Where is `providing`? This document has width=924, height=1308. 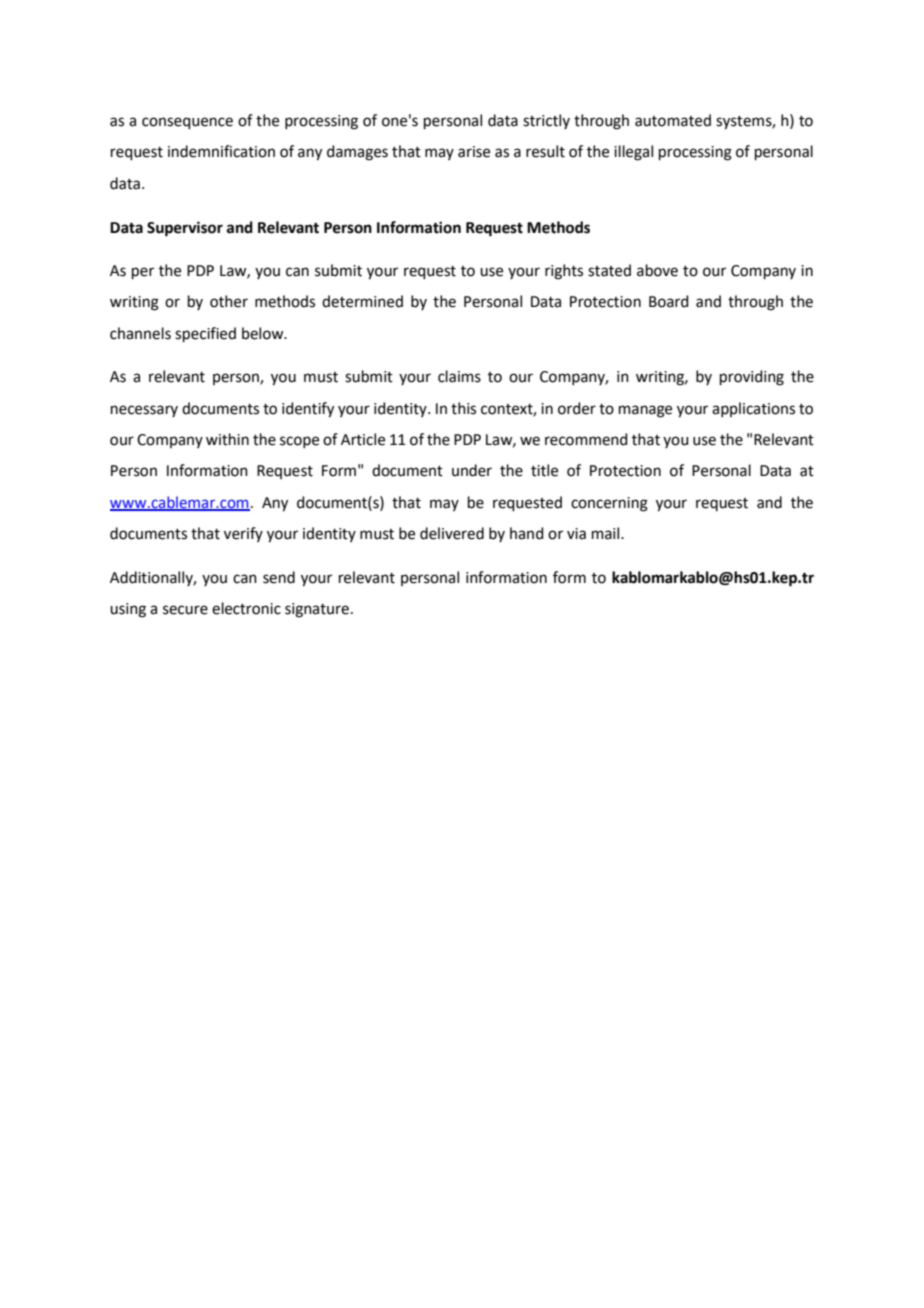
providing is located at coordinates (752, 378).
